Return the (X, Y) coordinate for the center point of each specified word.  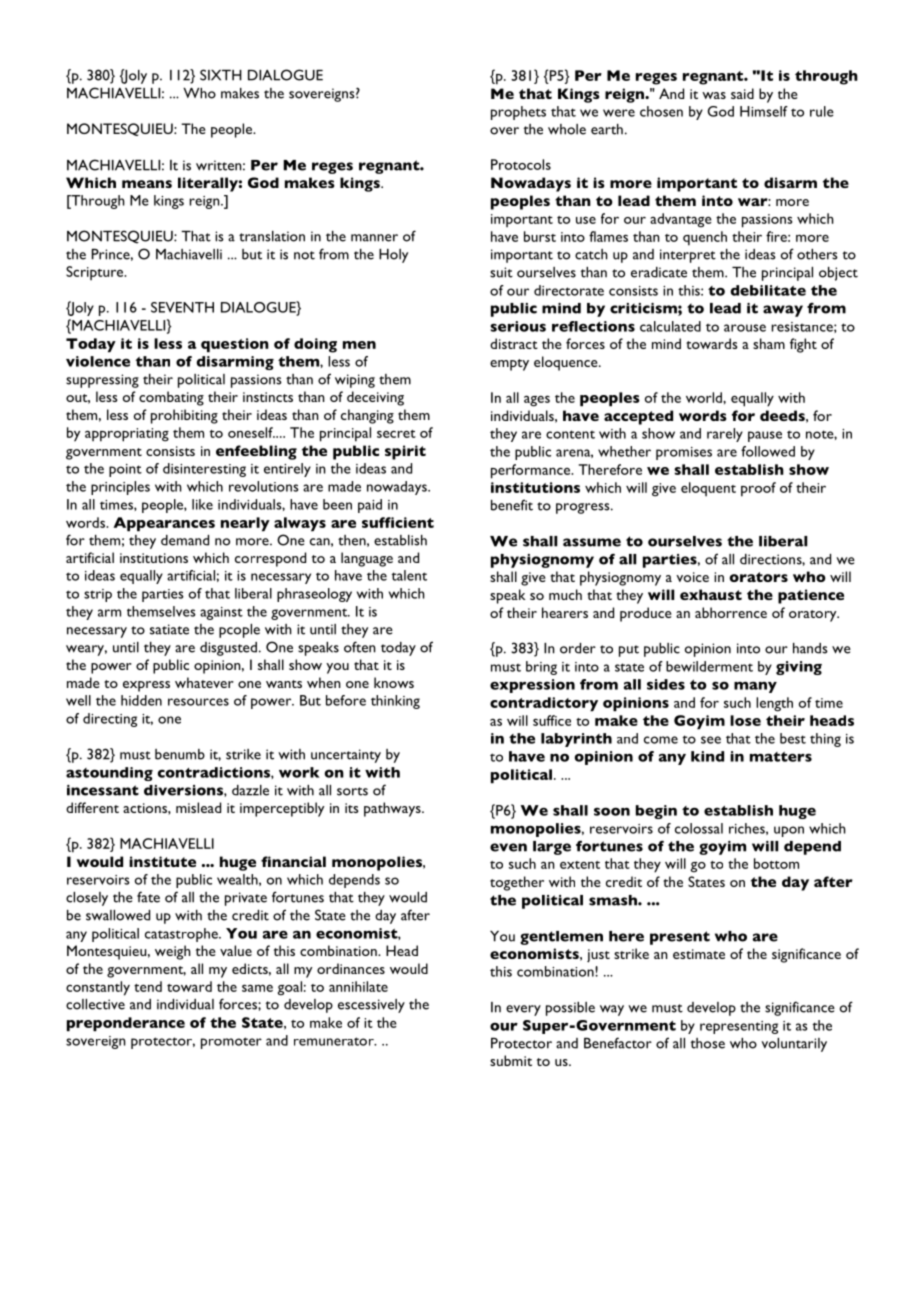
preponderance (126, 1024)
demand (185, 540)
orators (759, 577)
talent (409, 575)
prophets (518, 113)
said (742, 93)
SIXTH (221, 75)
